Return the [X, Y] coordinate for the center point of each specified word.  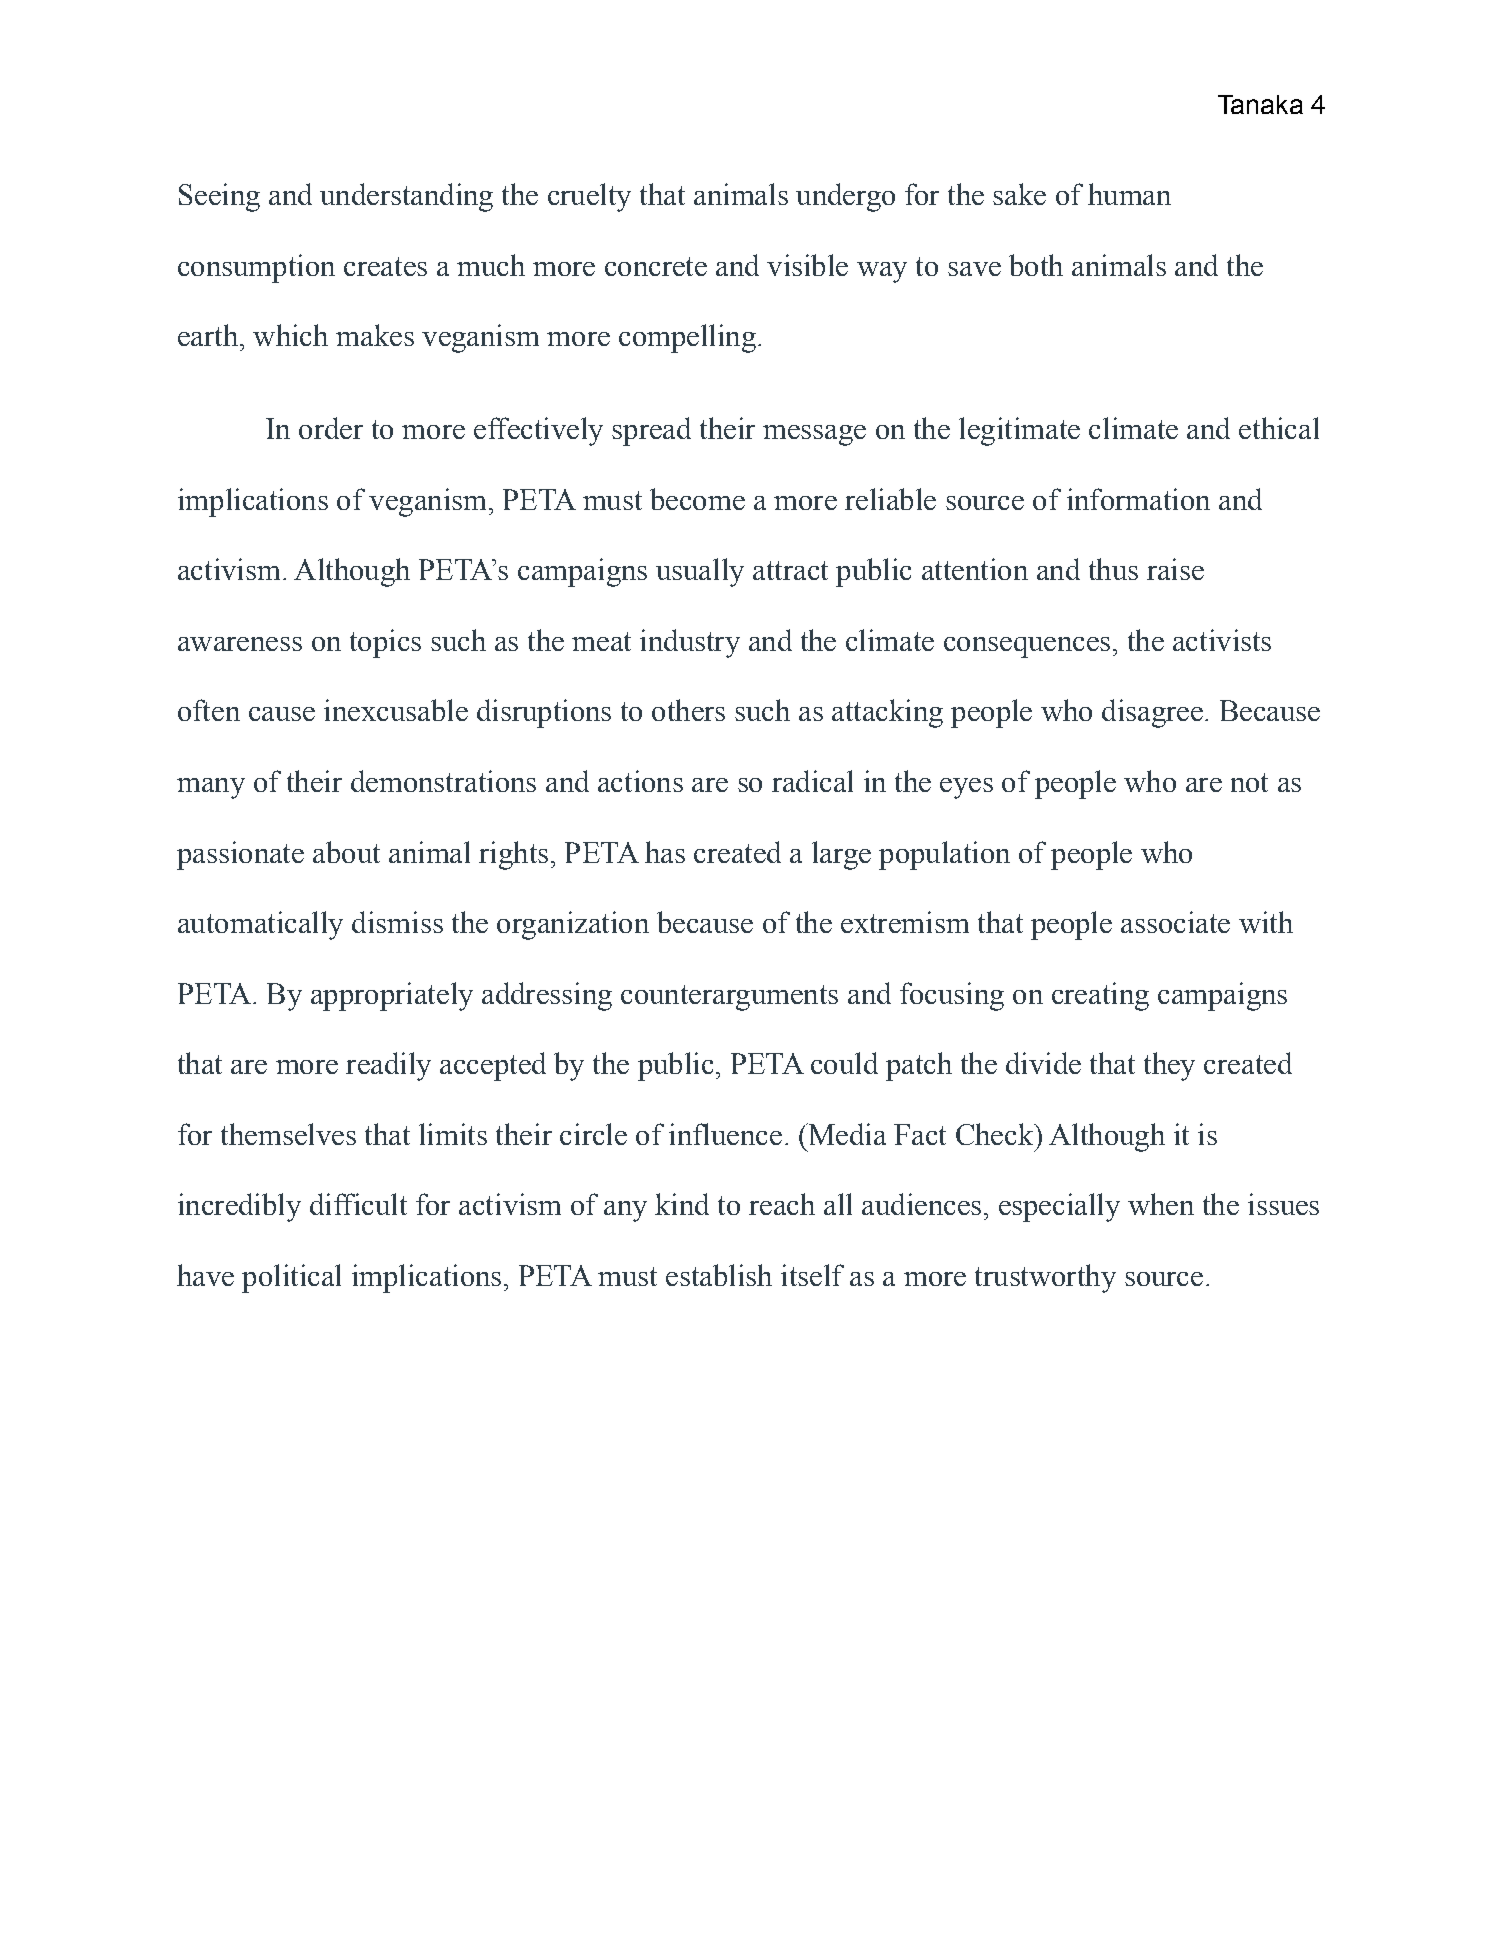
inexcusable [396, 710]
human [1129, 194]
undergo [845, 197]
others [688, 710]
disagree [1152, 713]
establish [719, 1275]
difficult [358, 1204]
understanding [406, 197]
